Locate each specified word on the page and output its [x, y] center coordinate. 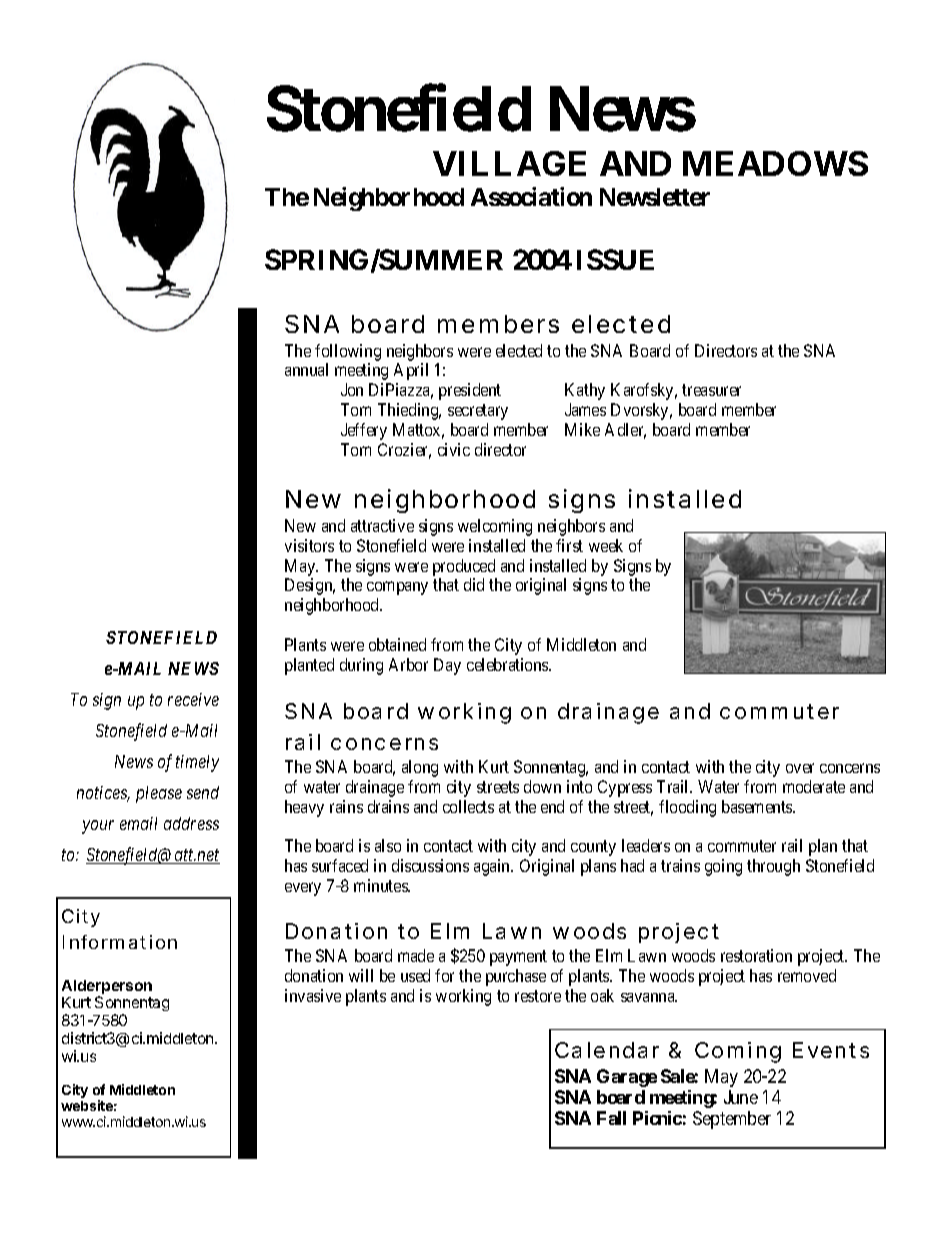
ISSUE [615, 259]
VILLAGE [509, 163]
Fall [611, 1118]
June [741, 1097]
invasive [313, 995]
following [348, 352]
